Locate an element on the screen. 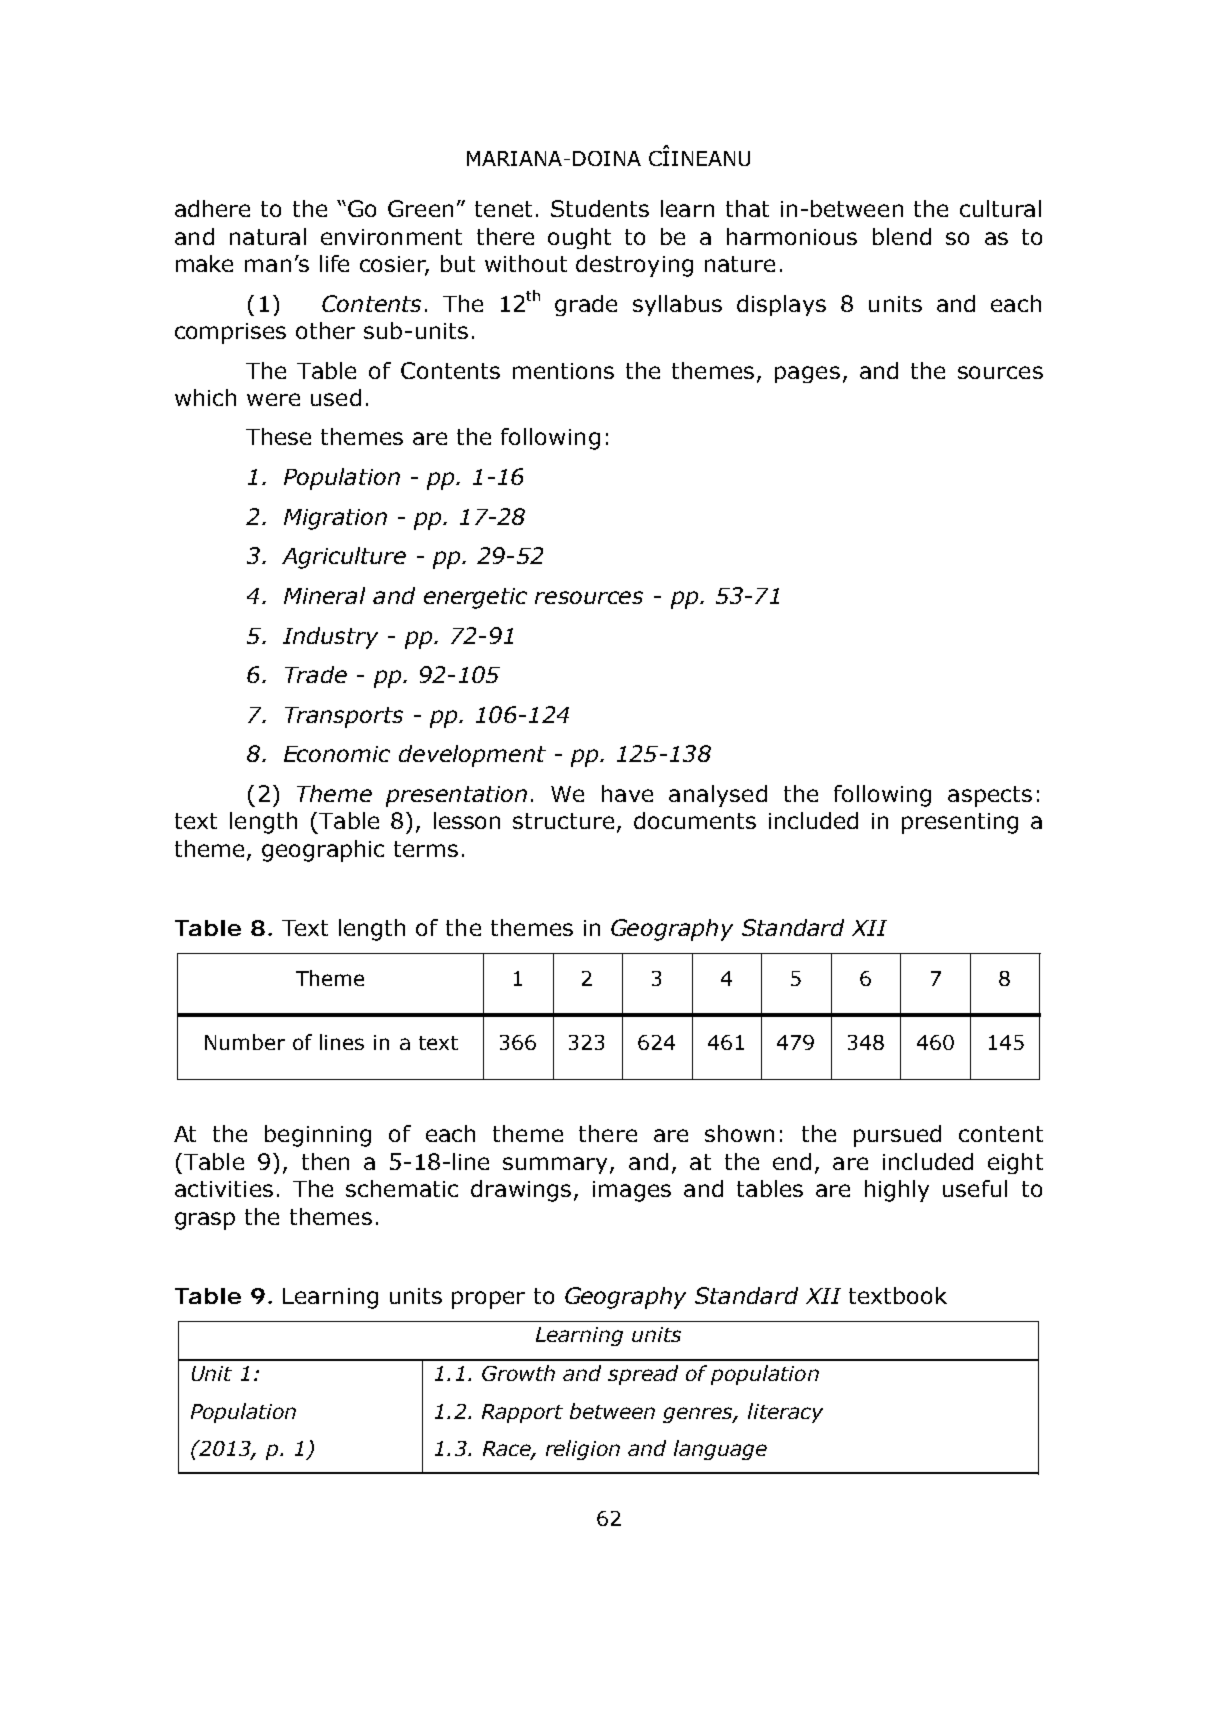 This screenshot has height=1722, width=1217. natural is located at coordinates (268, 236).
